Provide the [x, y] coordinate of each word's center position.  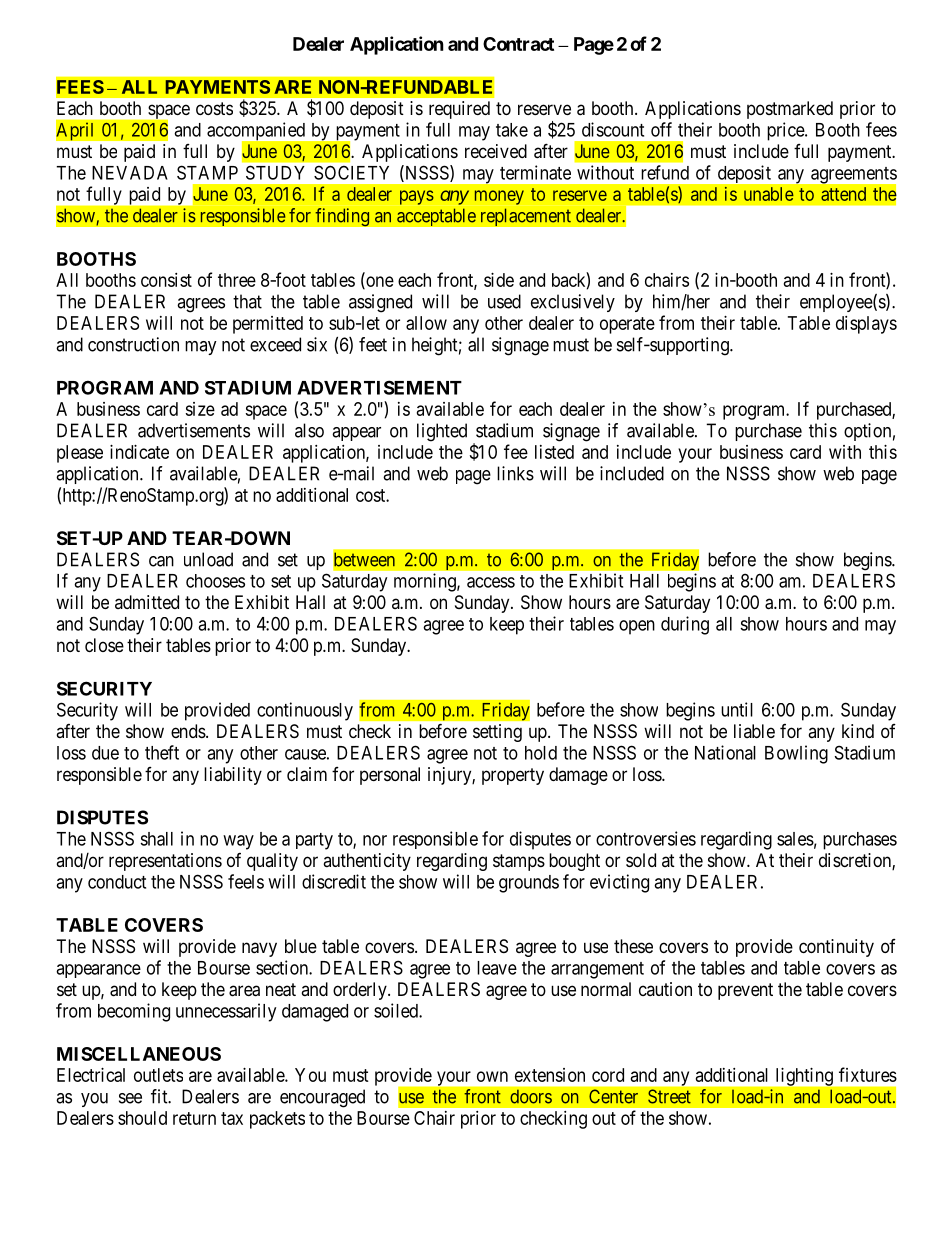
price [786, 131]
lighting [804, 1077]
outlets [158, 1075]
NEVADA [130, 173]
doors [531, 1097]
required [459, 110]
